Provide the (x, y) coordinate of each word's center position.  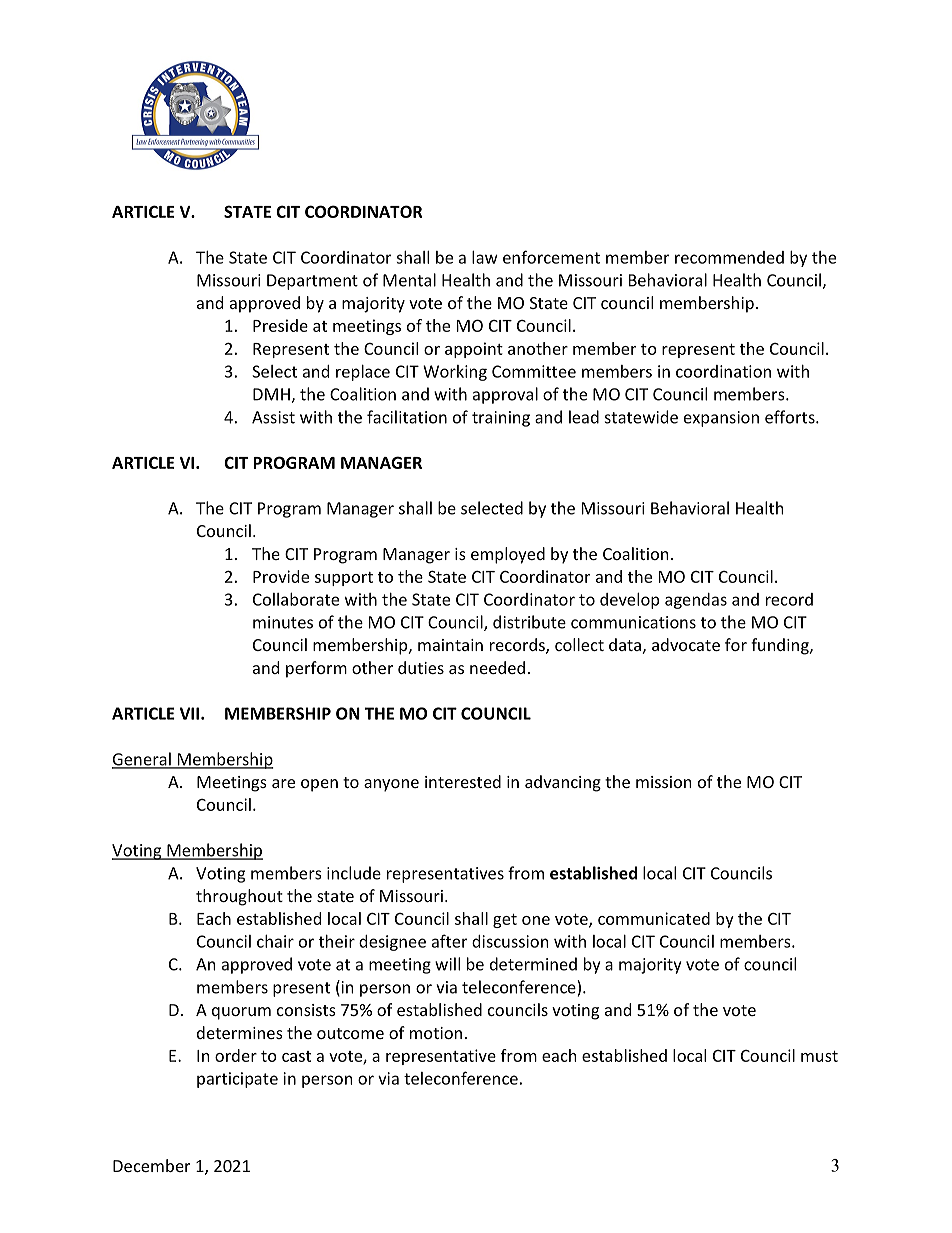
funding (781, 646)
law (485, 257)
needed (497, 667)
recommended (729, 257)
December (151, 1165)
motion (436, 1033)
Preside (280, 325)
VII (189, 713)
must (819, 1056)
